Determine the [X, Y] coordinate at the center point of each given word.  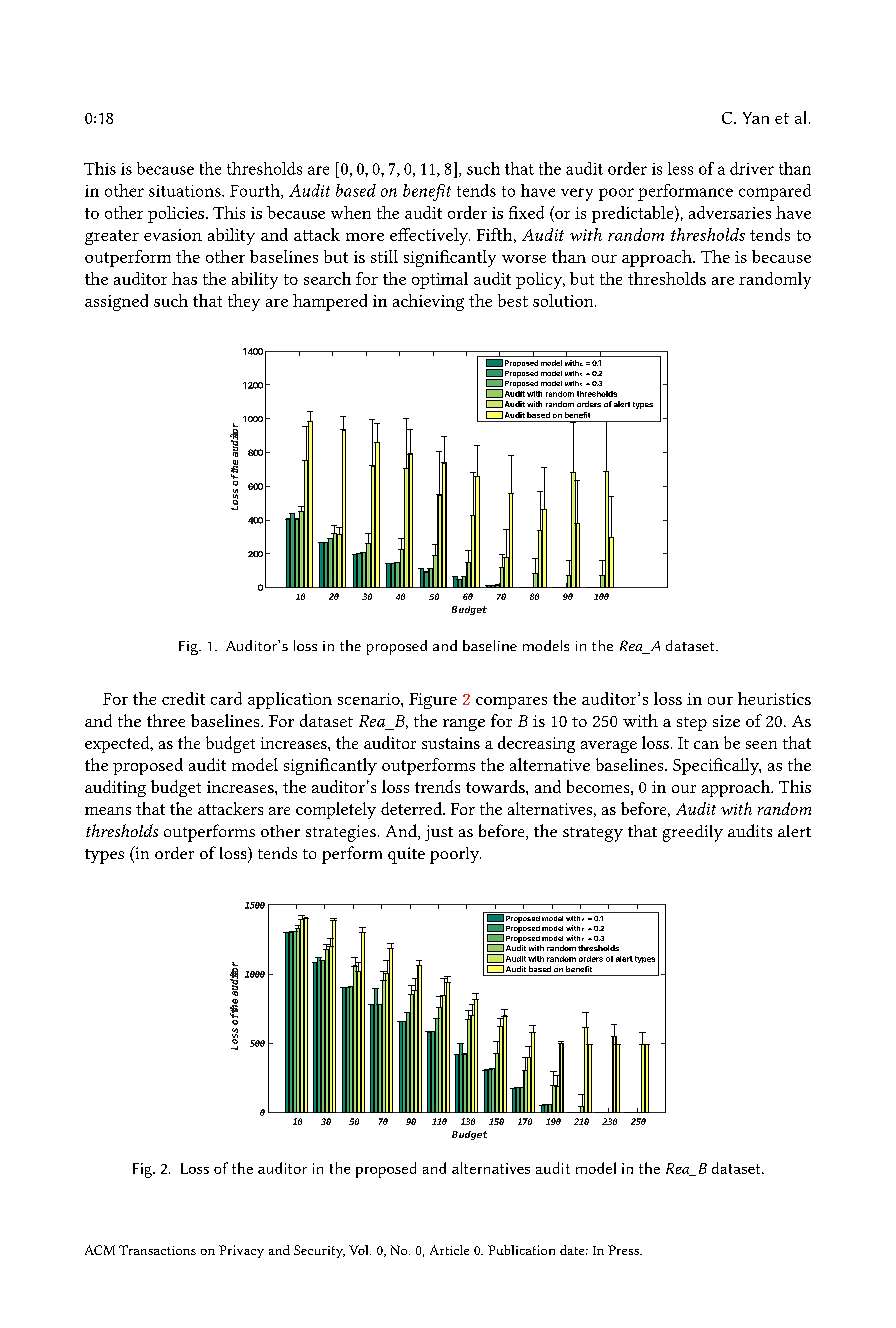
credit [183, 698]
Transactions [157, 1250]
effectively [430, 236]
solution [564, 300]
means [108, 811]
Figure [433, 701]
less [680, 168]
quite [406, 855]
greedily [693, 833]
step [692, 724]
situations [186, 191]
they [244, 302]
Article [449, 1250]
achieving [428, 302]
